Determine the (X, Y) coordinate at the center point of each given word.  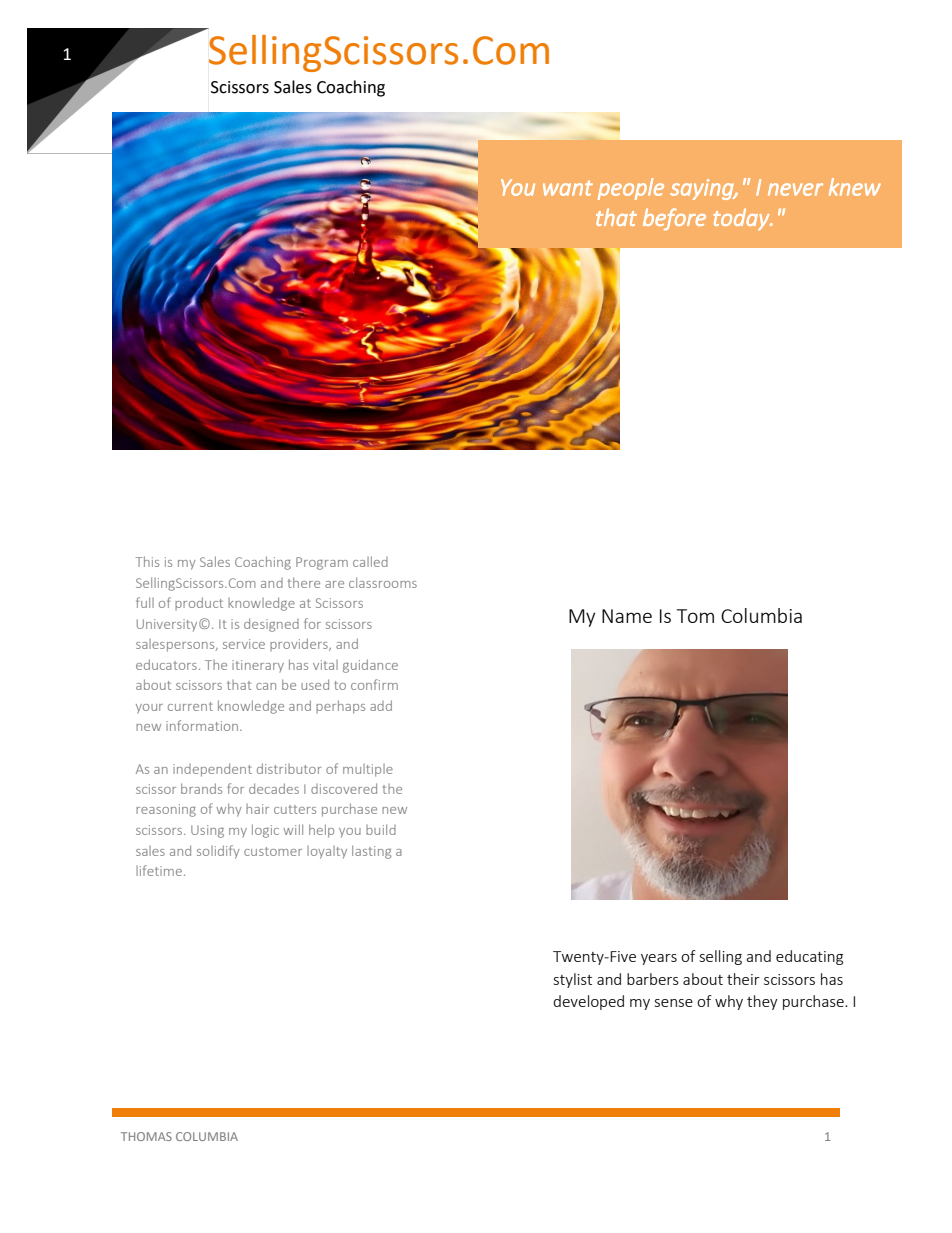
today (742, 219)
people (631, 189)
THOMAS (146, 1136)
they (762, 1002)
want (568, 188)
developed (588, 1002)
